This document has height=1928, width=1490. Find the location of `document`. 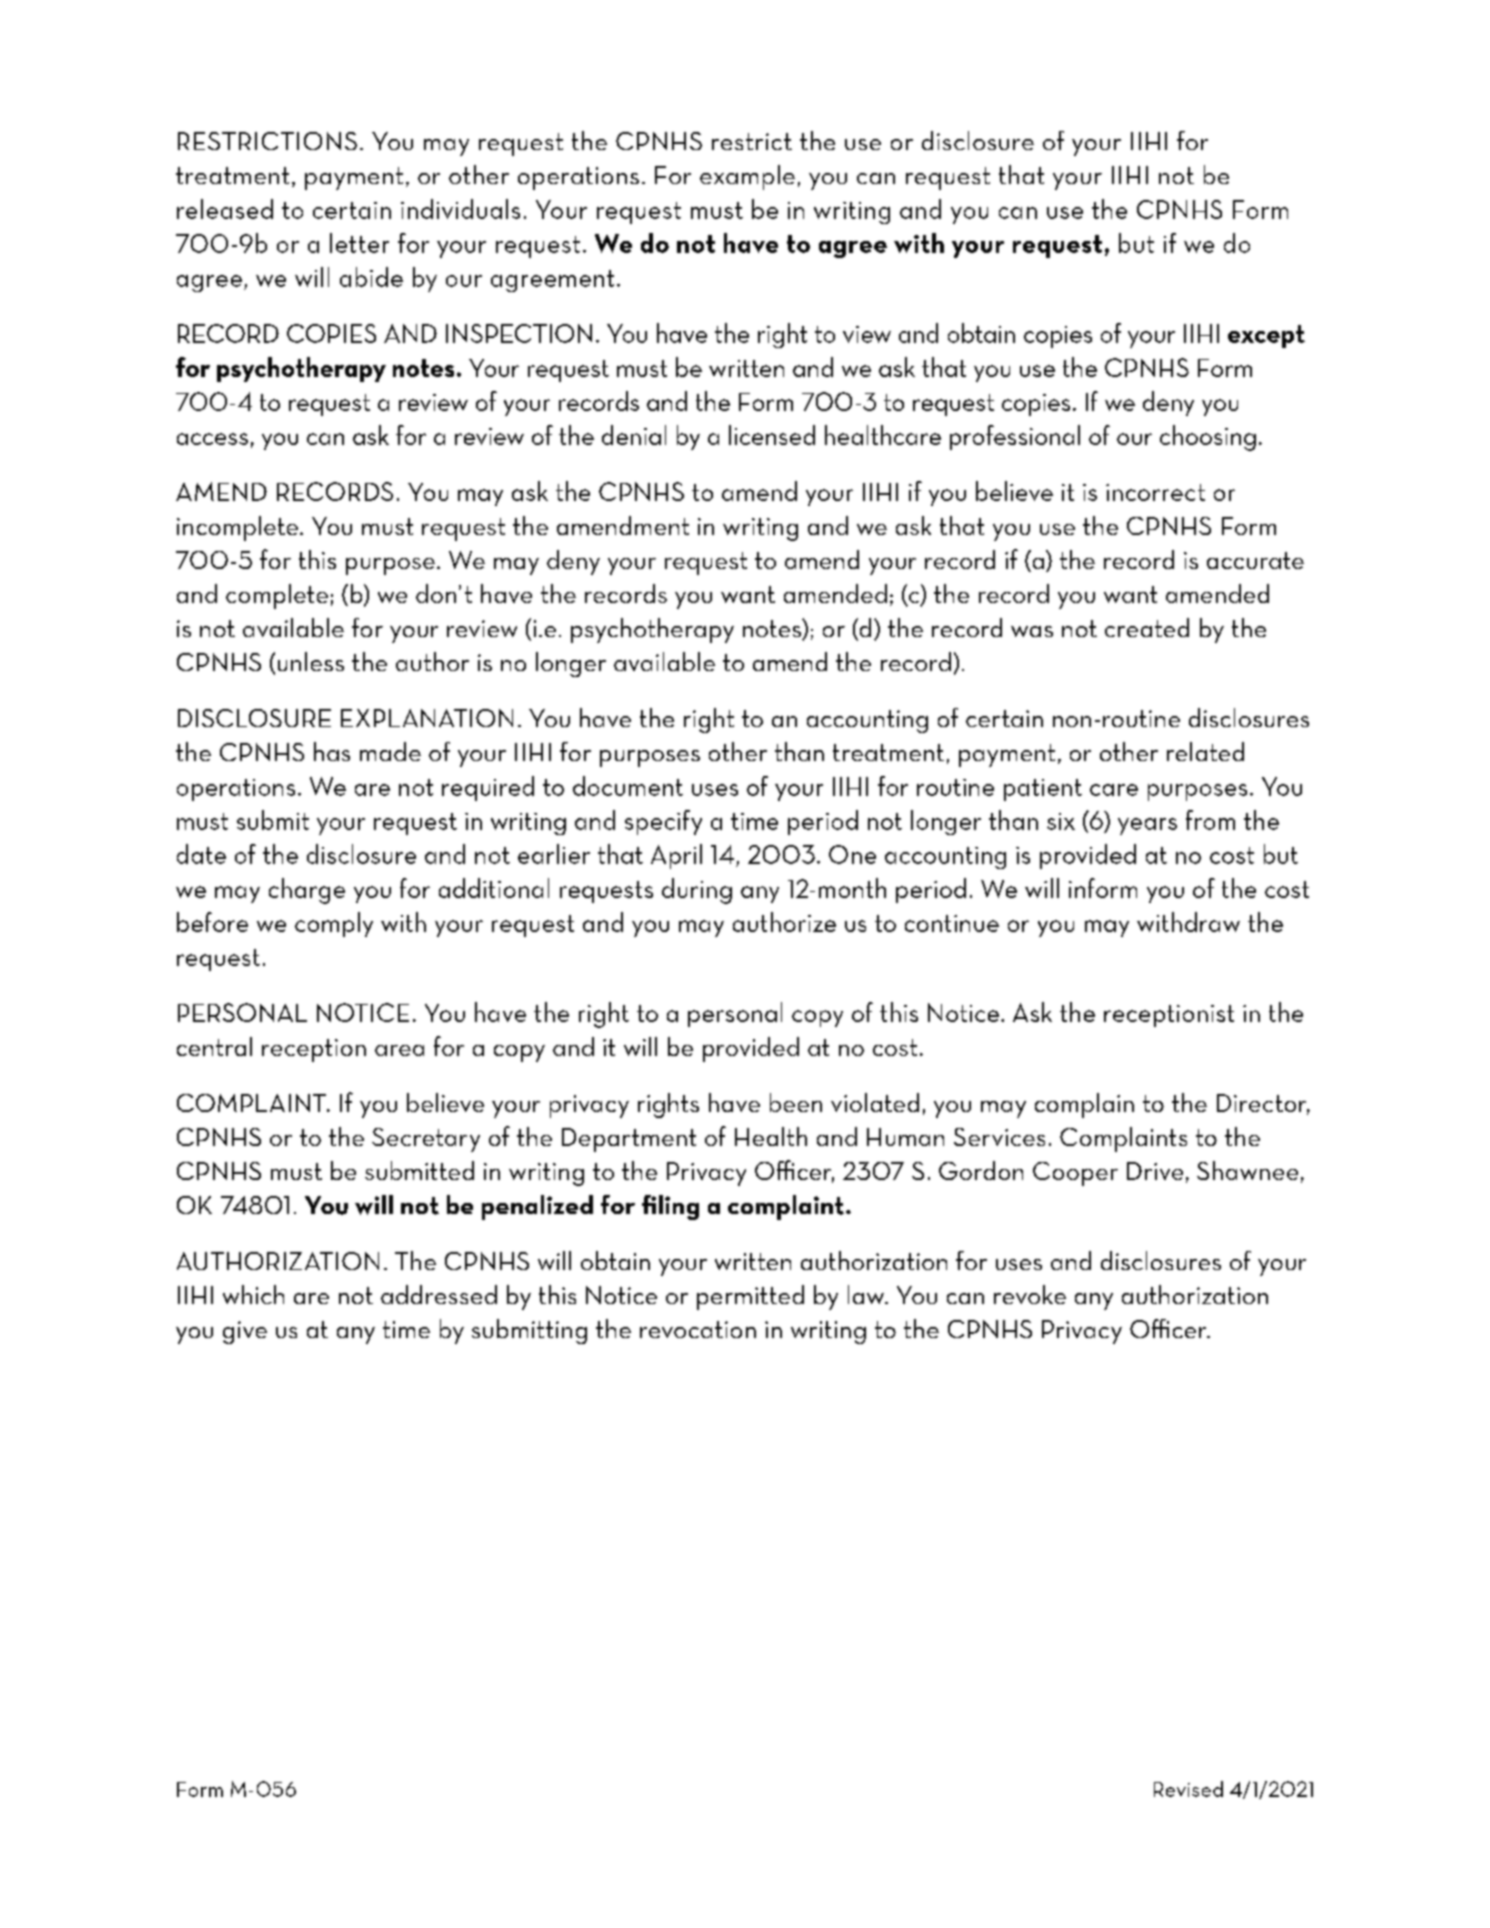

document is located at coordinates (628, 786).
